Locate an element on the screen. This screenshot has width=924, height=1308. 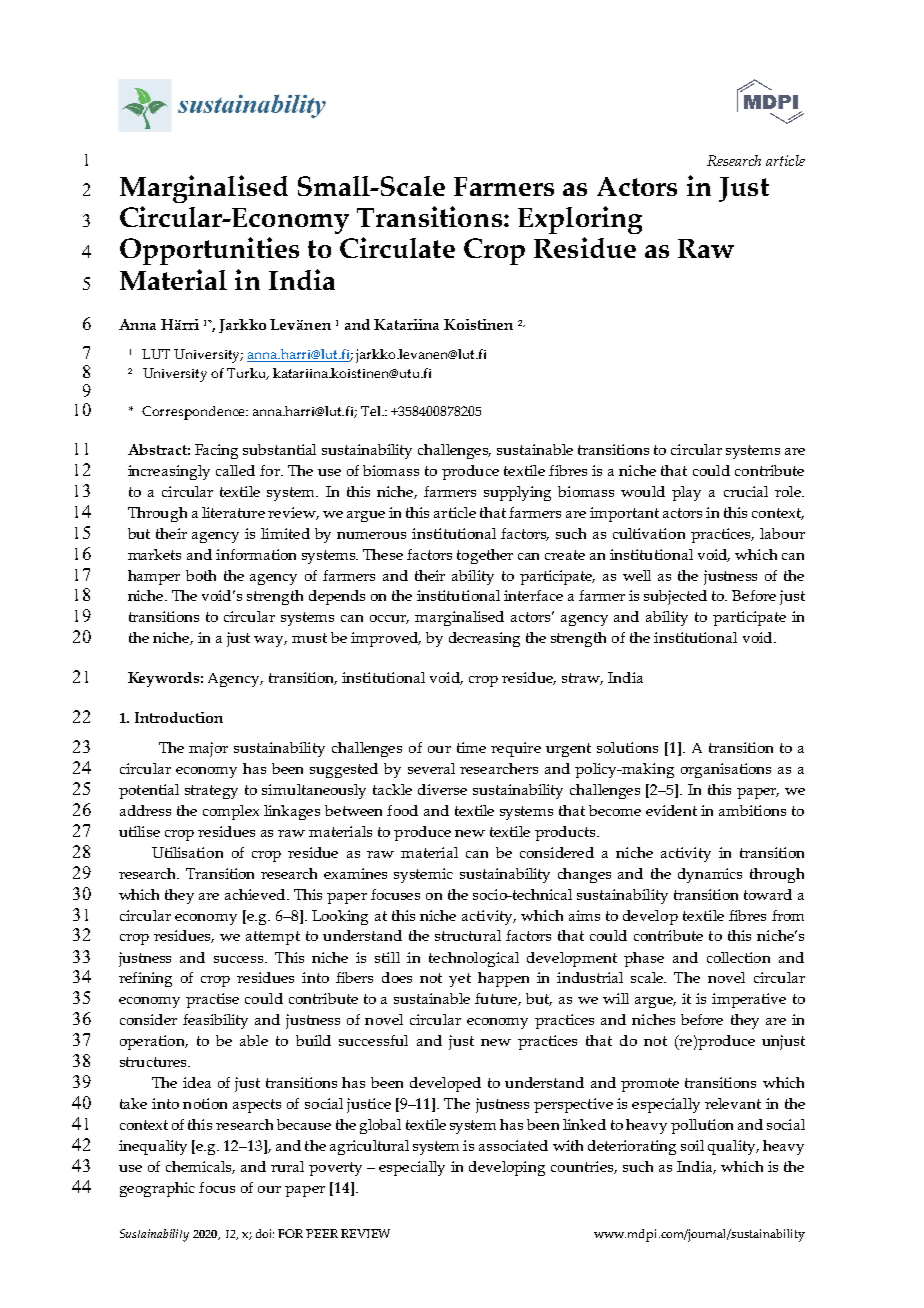
Opportunities is located at coordinates (209, 251).
